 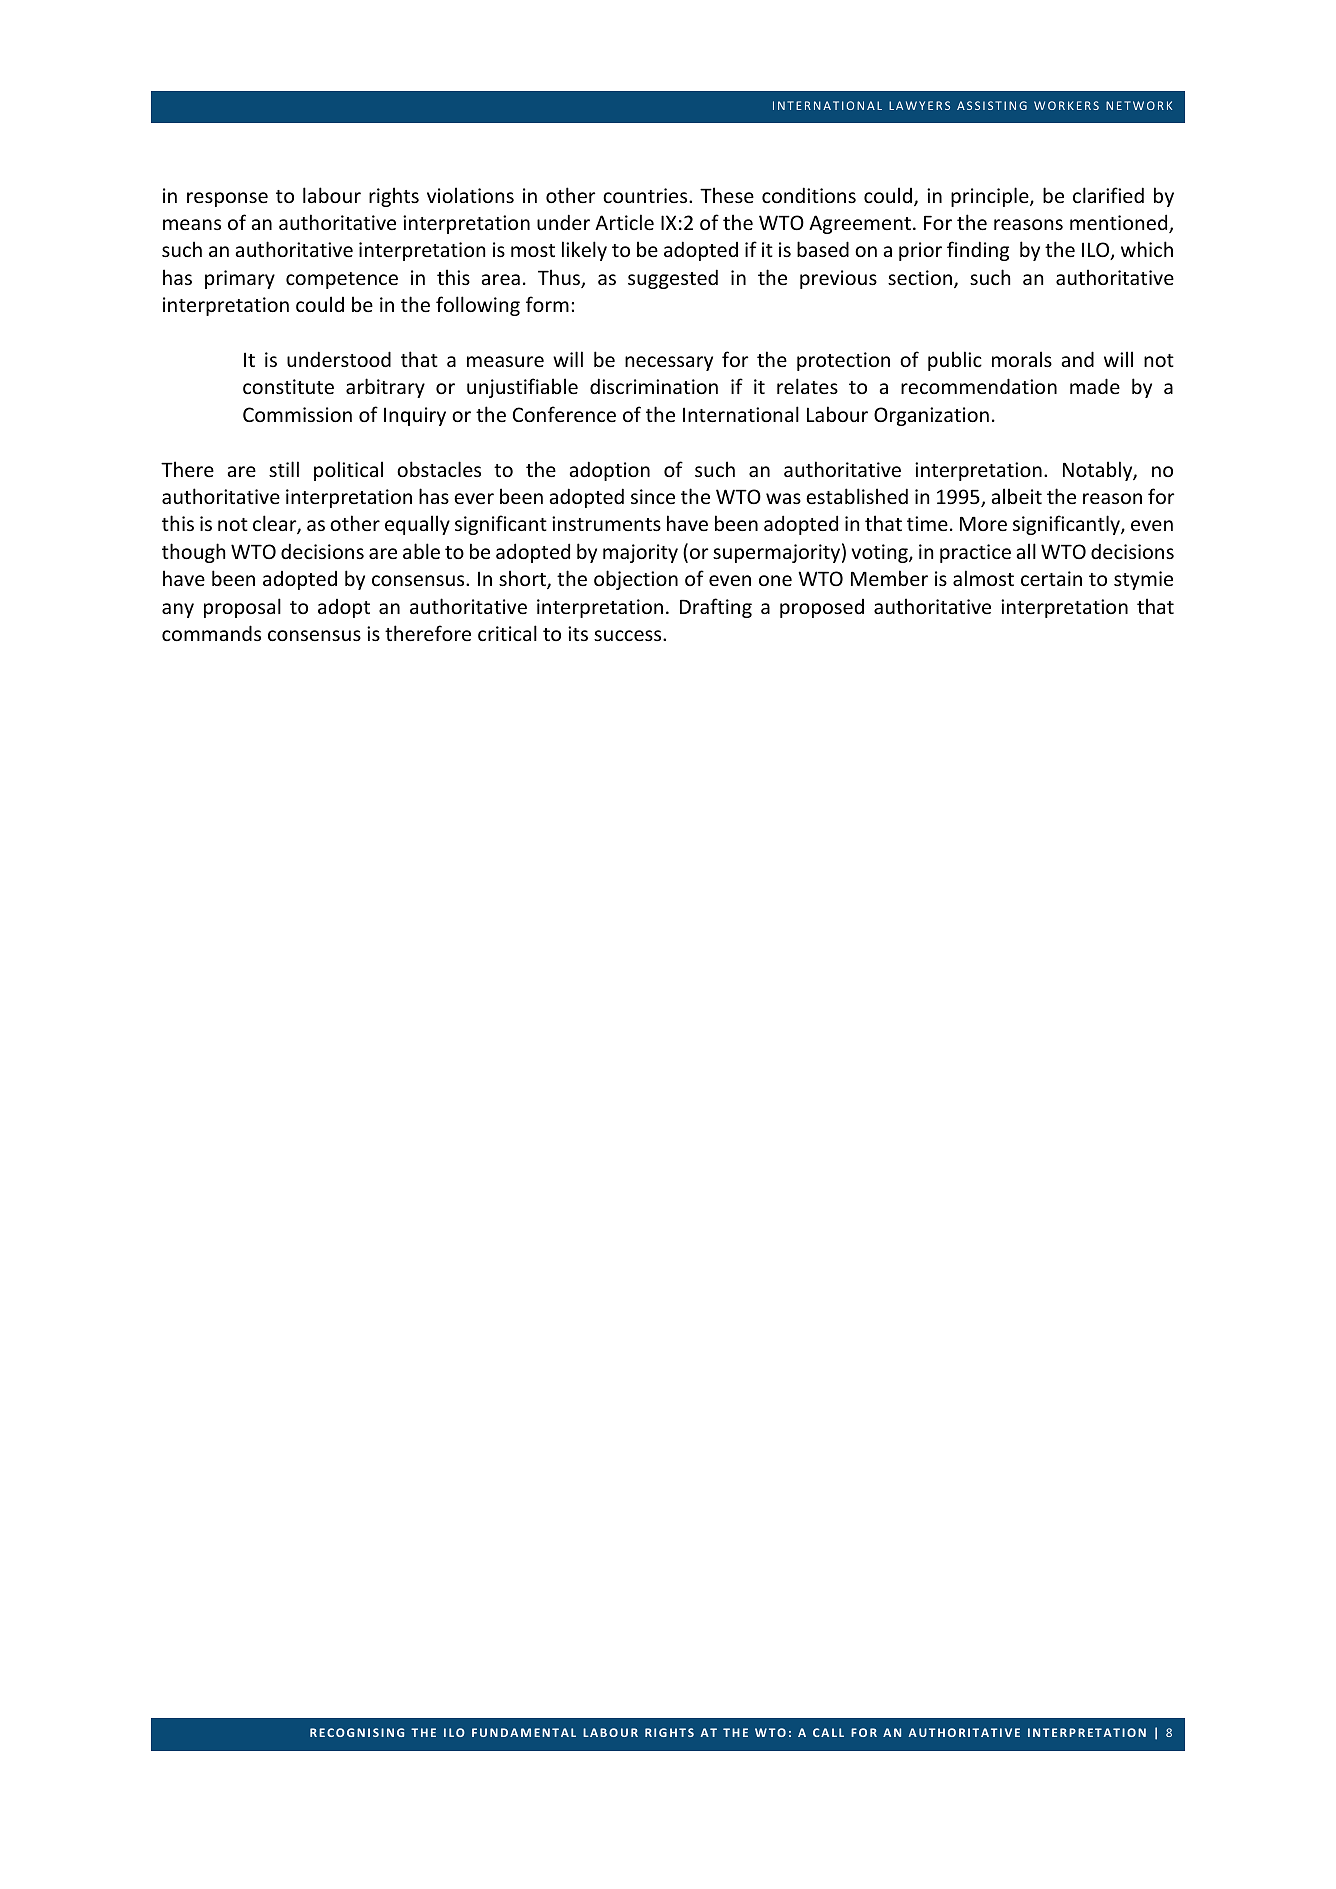 What do you see at coordinates (822, 608) in the screenshot?
I see `proposed` at bounding box center [822, 608].
